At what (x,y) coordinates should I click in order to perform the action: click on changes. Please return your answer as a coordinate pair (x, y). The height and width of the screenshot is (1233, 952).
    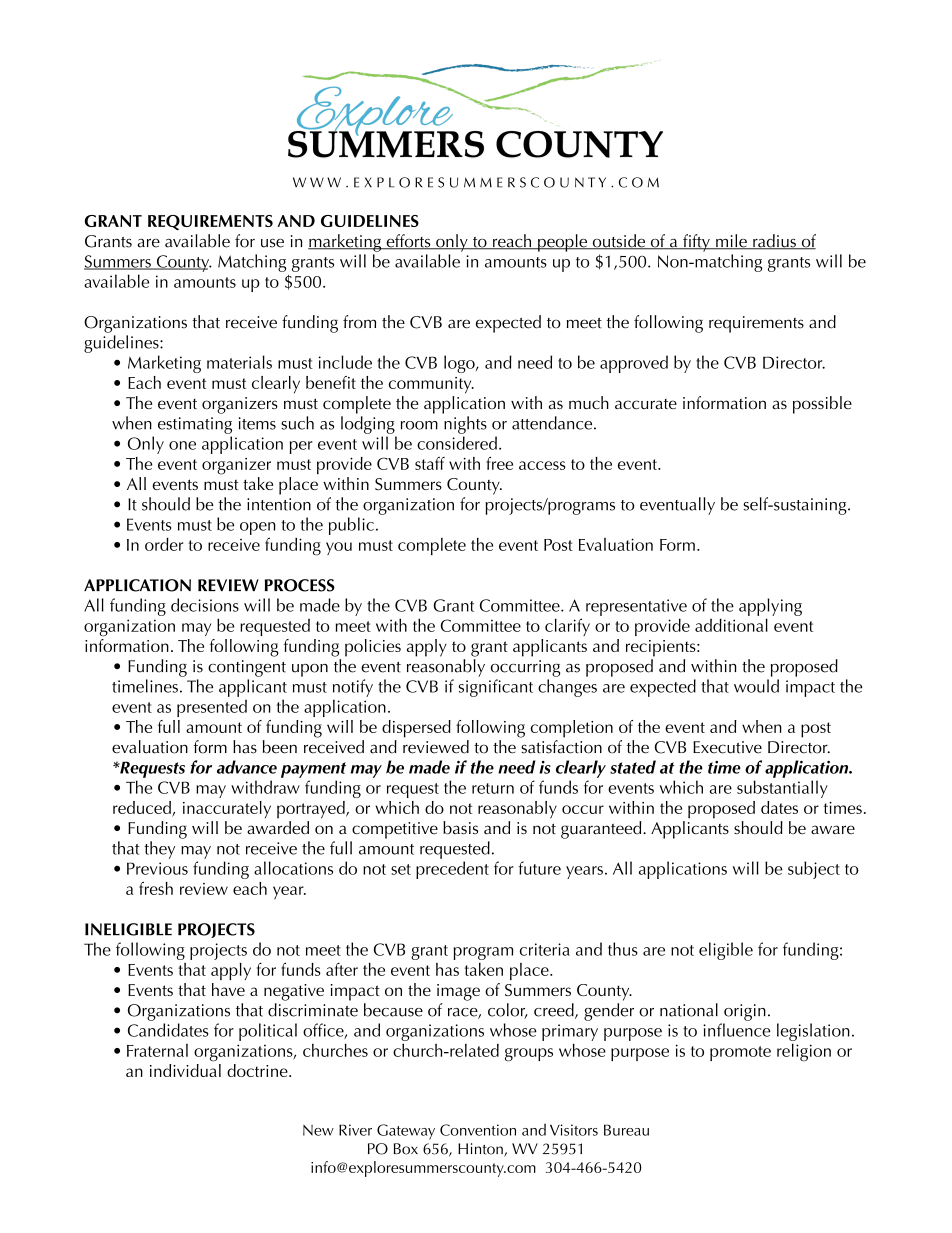
    Looking at the image, I should click on (567, 688).
